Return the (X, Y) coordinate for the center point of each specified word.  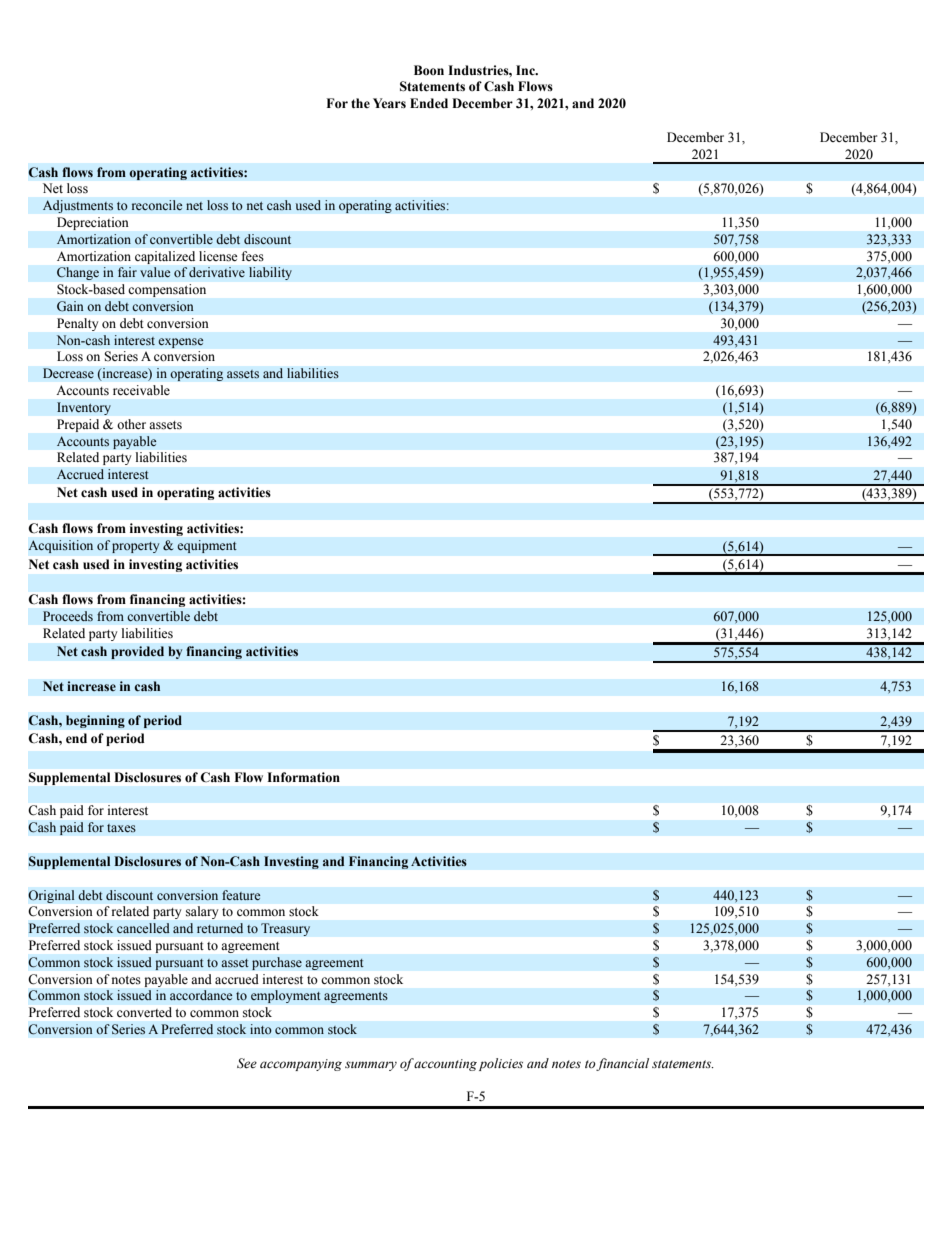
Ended (429, 103)
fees (253, 256)
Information (303, 777)
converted (144, 1012)
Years (389, 103)
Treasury (285, 929)
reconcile (157, 205)
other (131, 424)
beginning (95, 721)
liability (270, 273)
